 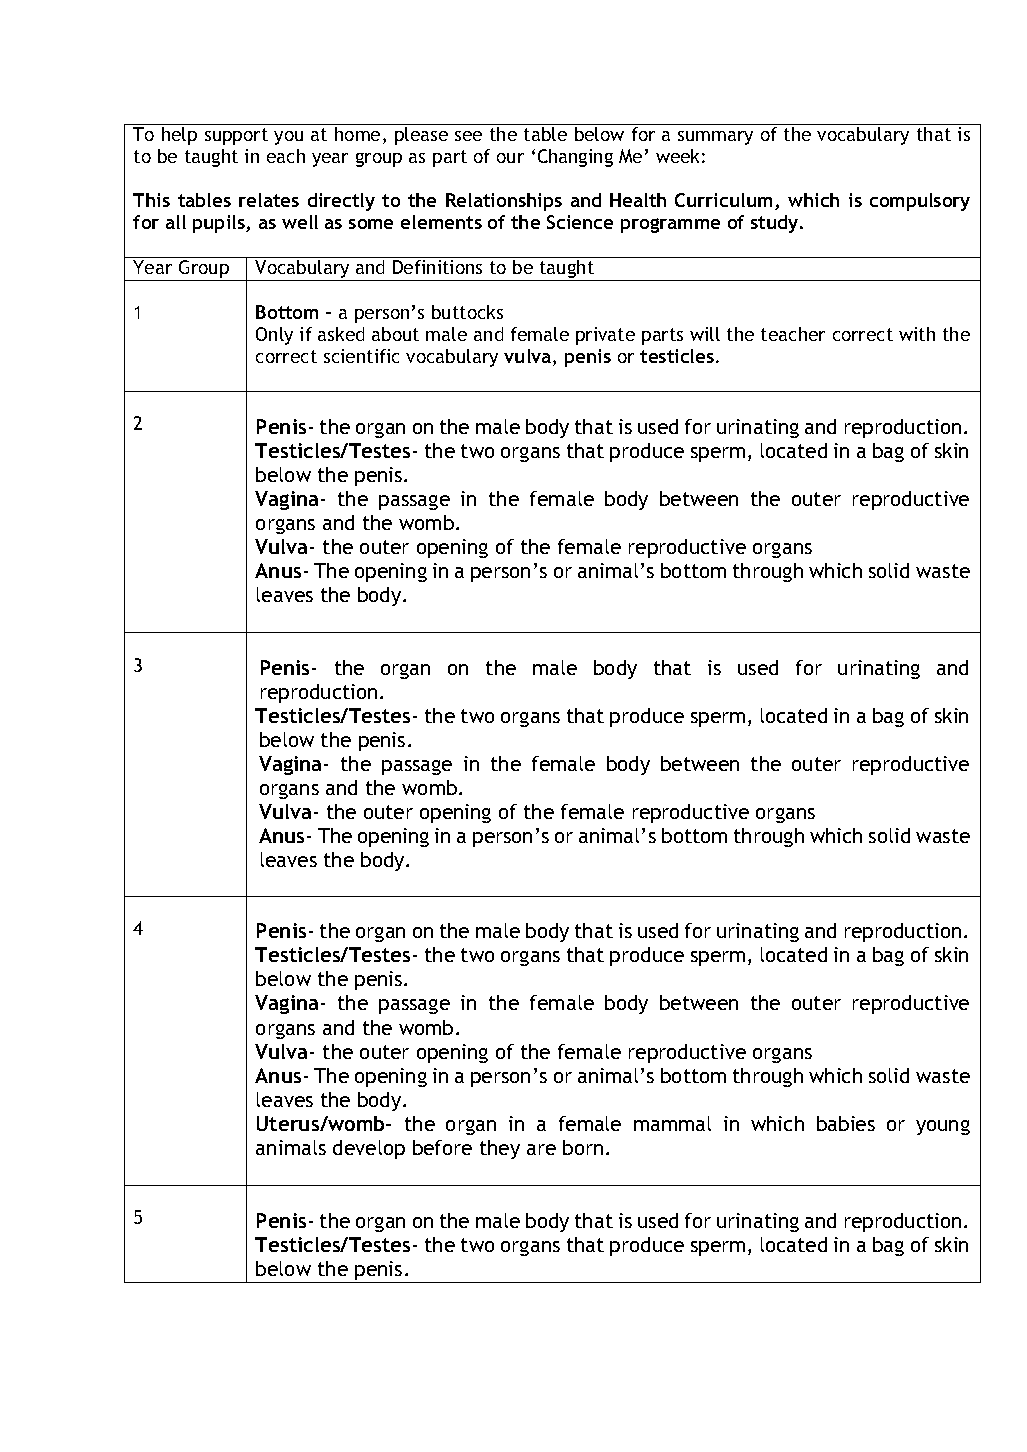 What do you see at coordinates (236, 136) in the screenshot?
I see `support` at bounding box center [236, 136].
